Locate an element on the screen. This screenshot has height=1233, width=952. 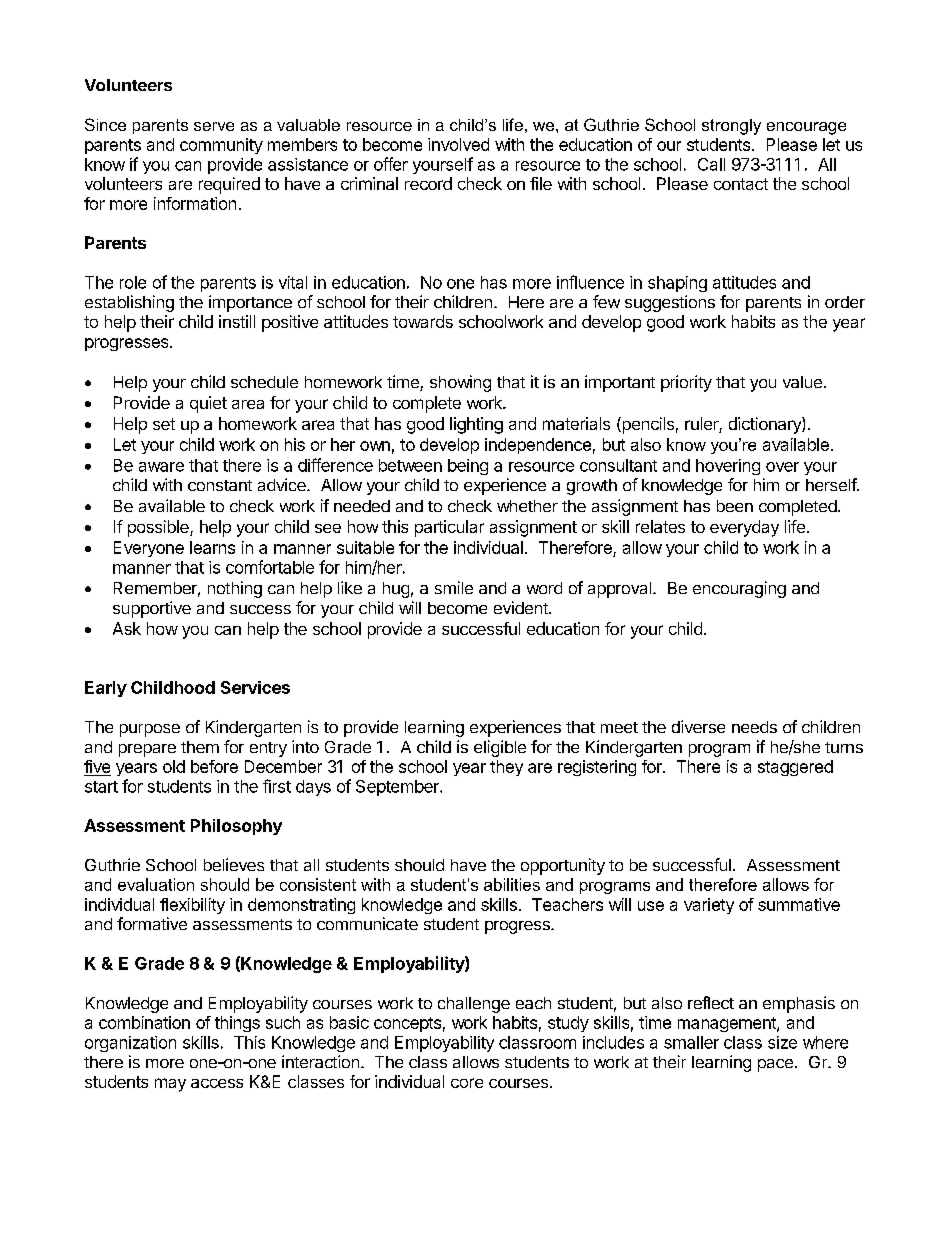
value is located at coordinates (802, 382).
